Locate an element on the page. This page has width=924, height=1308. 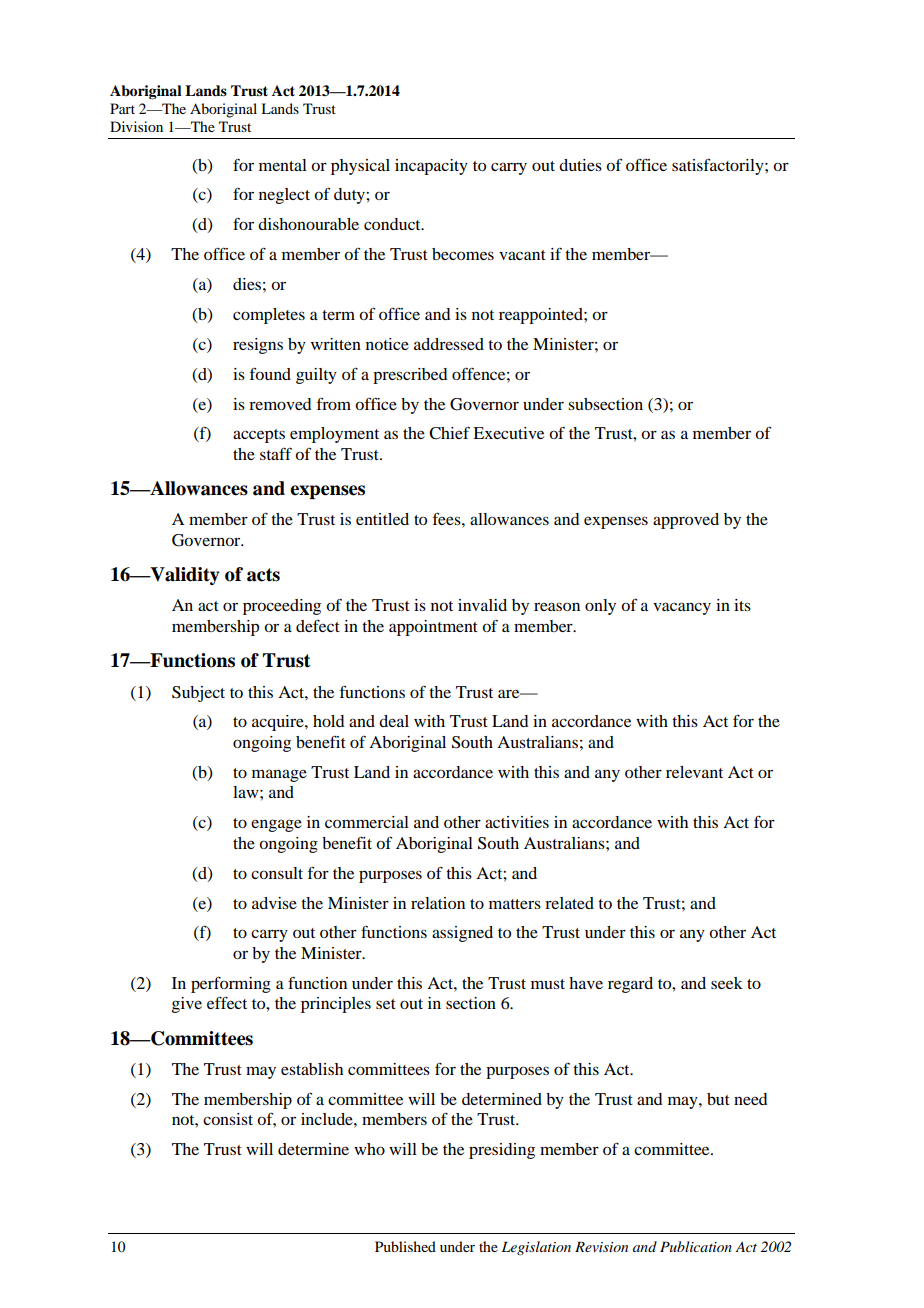
duties is located at coordinates (580, 165).
